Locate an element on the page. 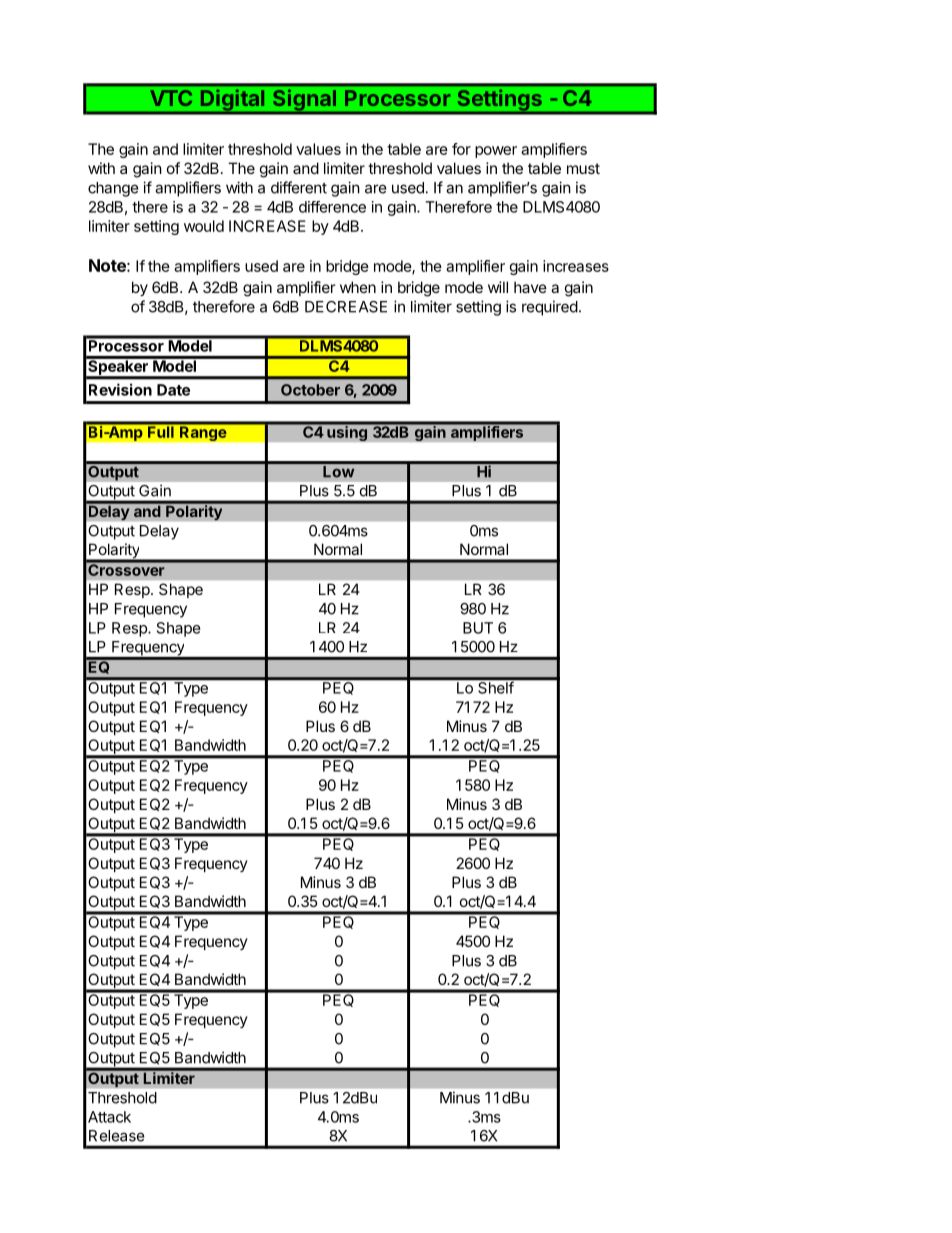 The width and height of the document is (952, 1233). have is located at coordinates (530, 287).
